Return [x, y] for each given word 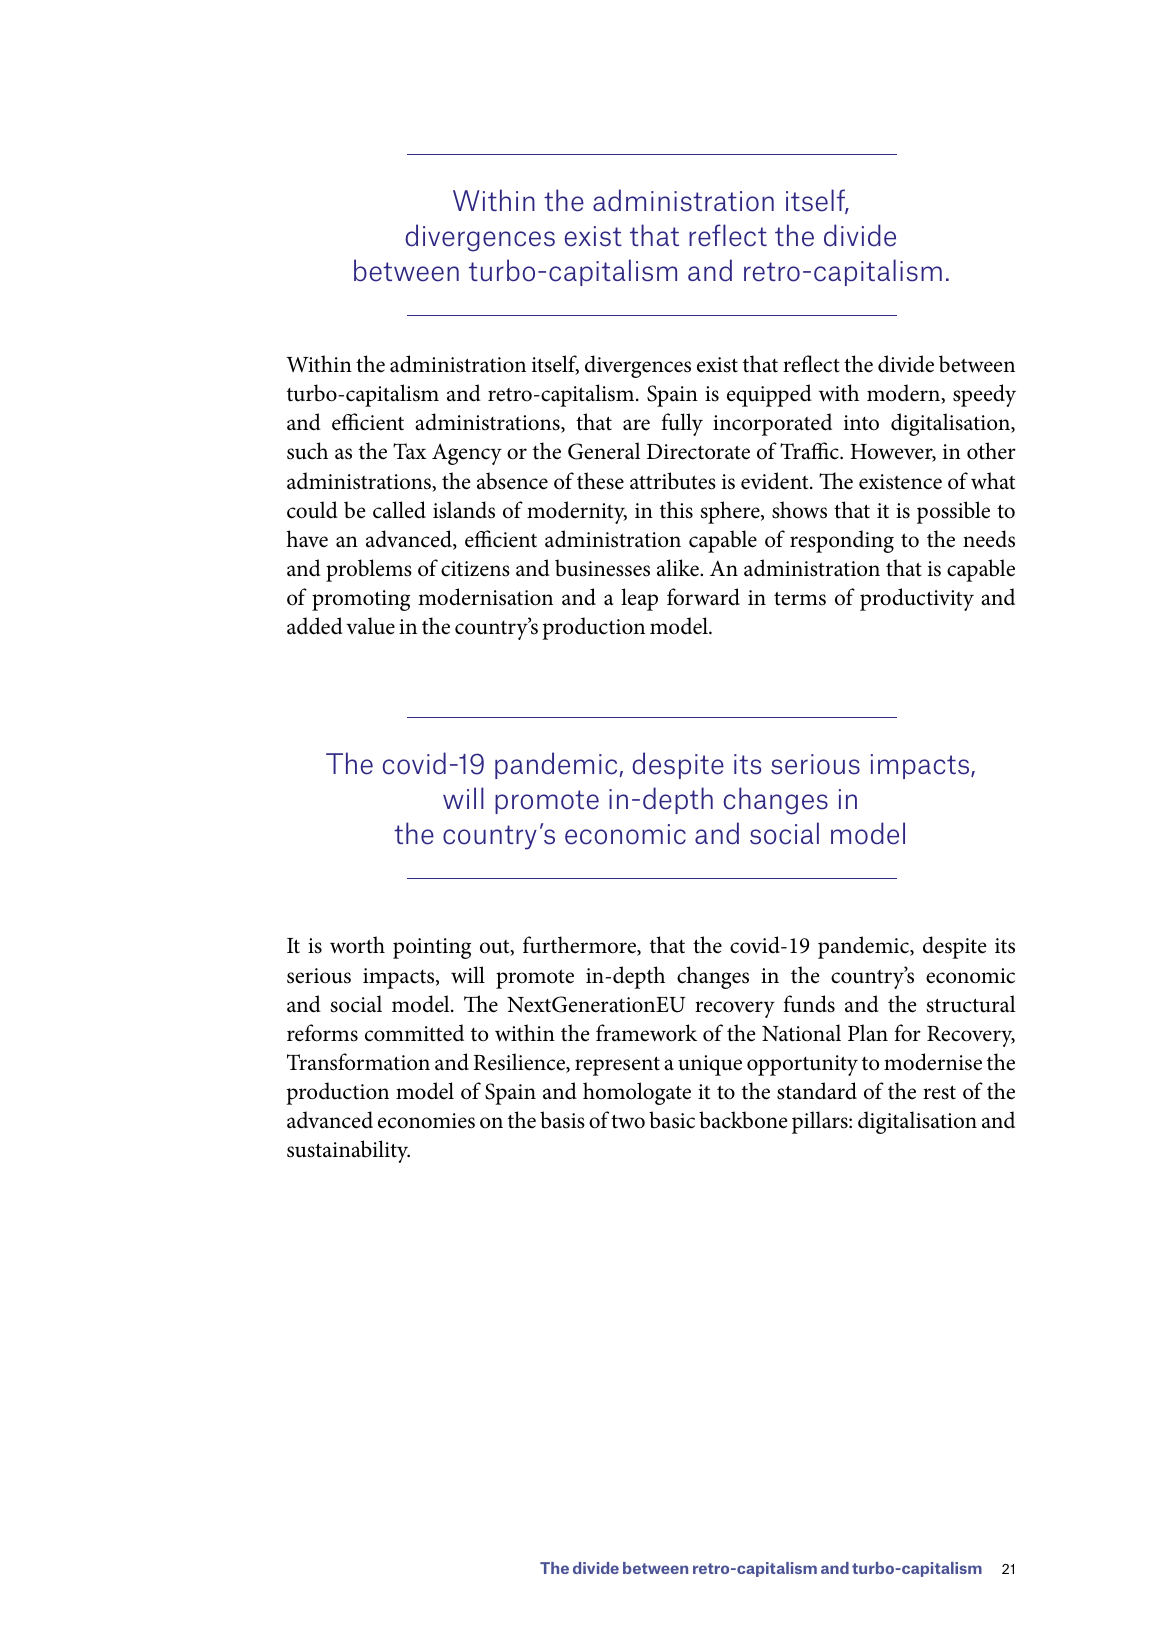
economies [426, 1121]
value [370, 626]
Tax [409, 451]
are [636, 425]
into [861, 423]
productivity [917, 599]
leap [639, 599]
